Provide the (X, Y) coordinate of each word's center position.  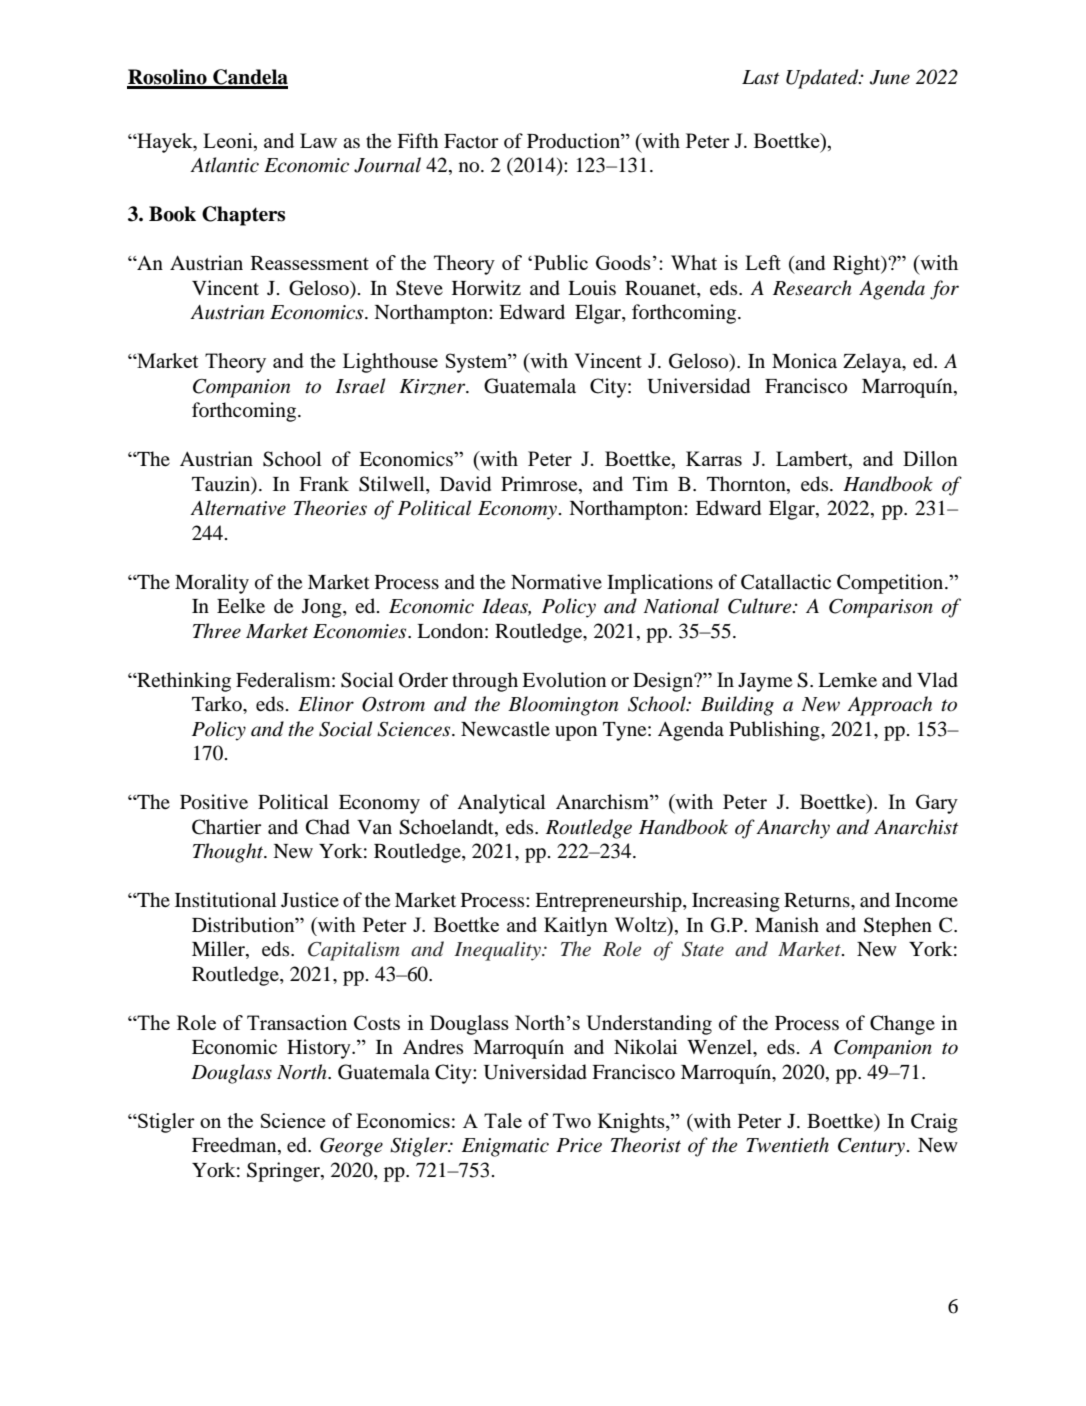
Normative (556, 582)
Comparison (881, 608)
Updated (823, 79)
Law (318, 140)
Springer (284, 1172)
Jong (323, 608)
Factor (471, 141)
